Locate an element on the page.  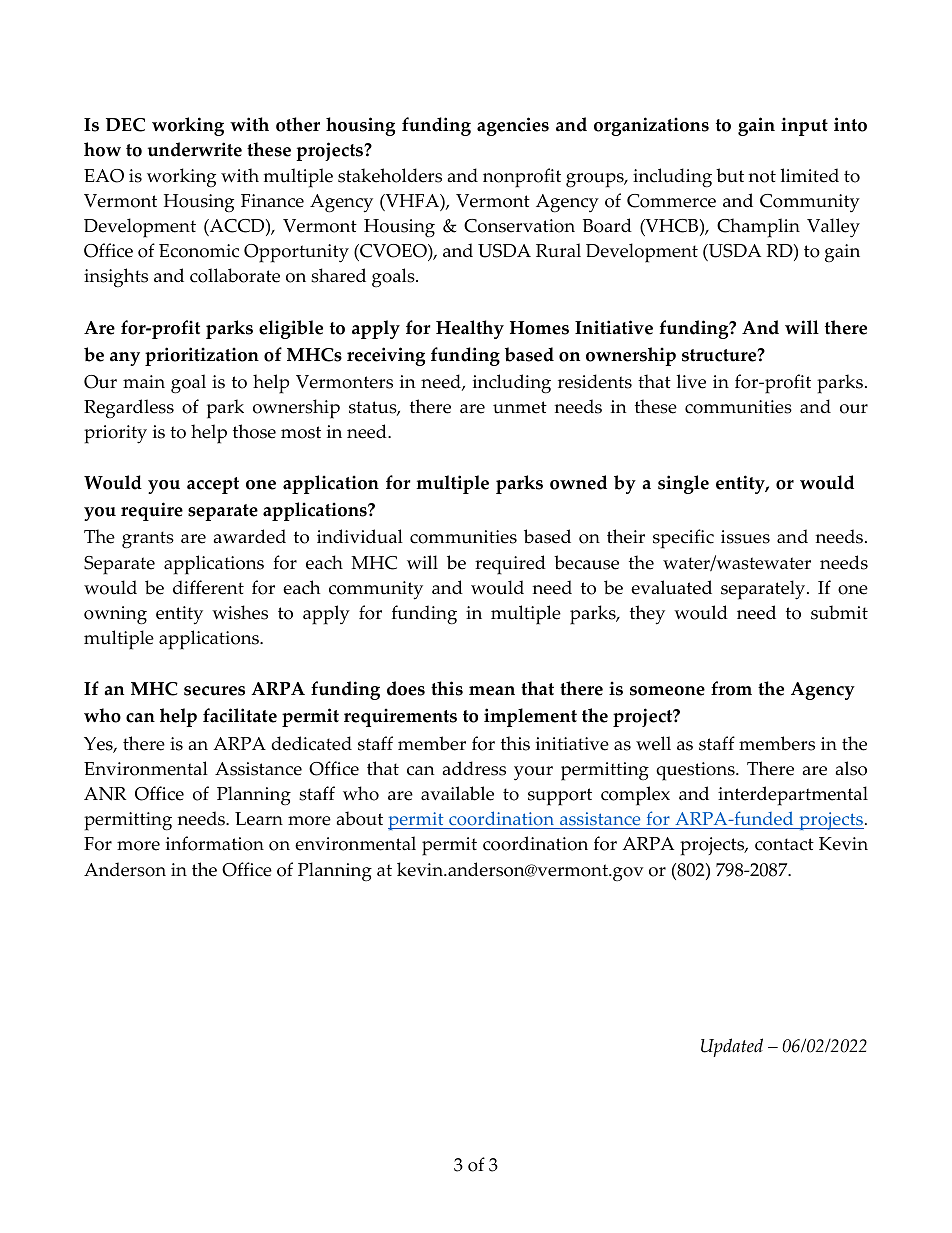
not is located at coordinates (762, 176).
